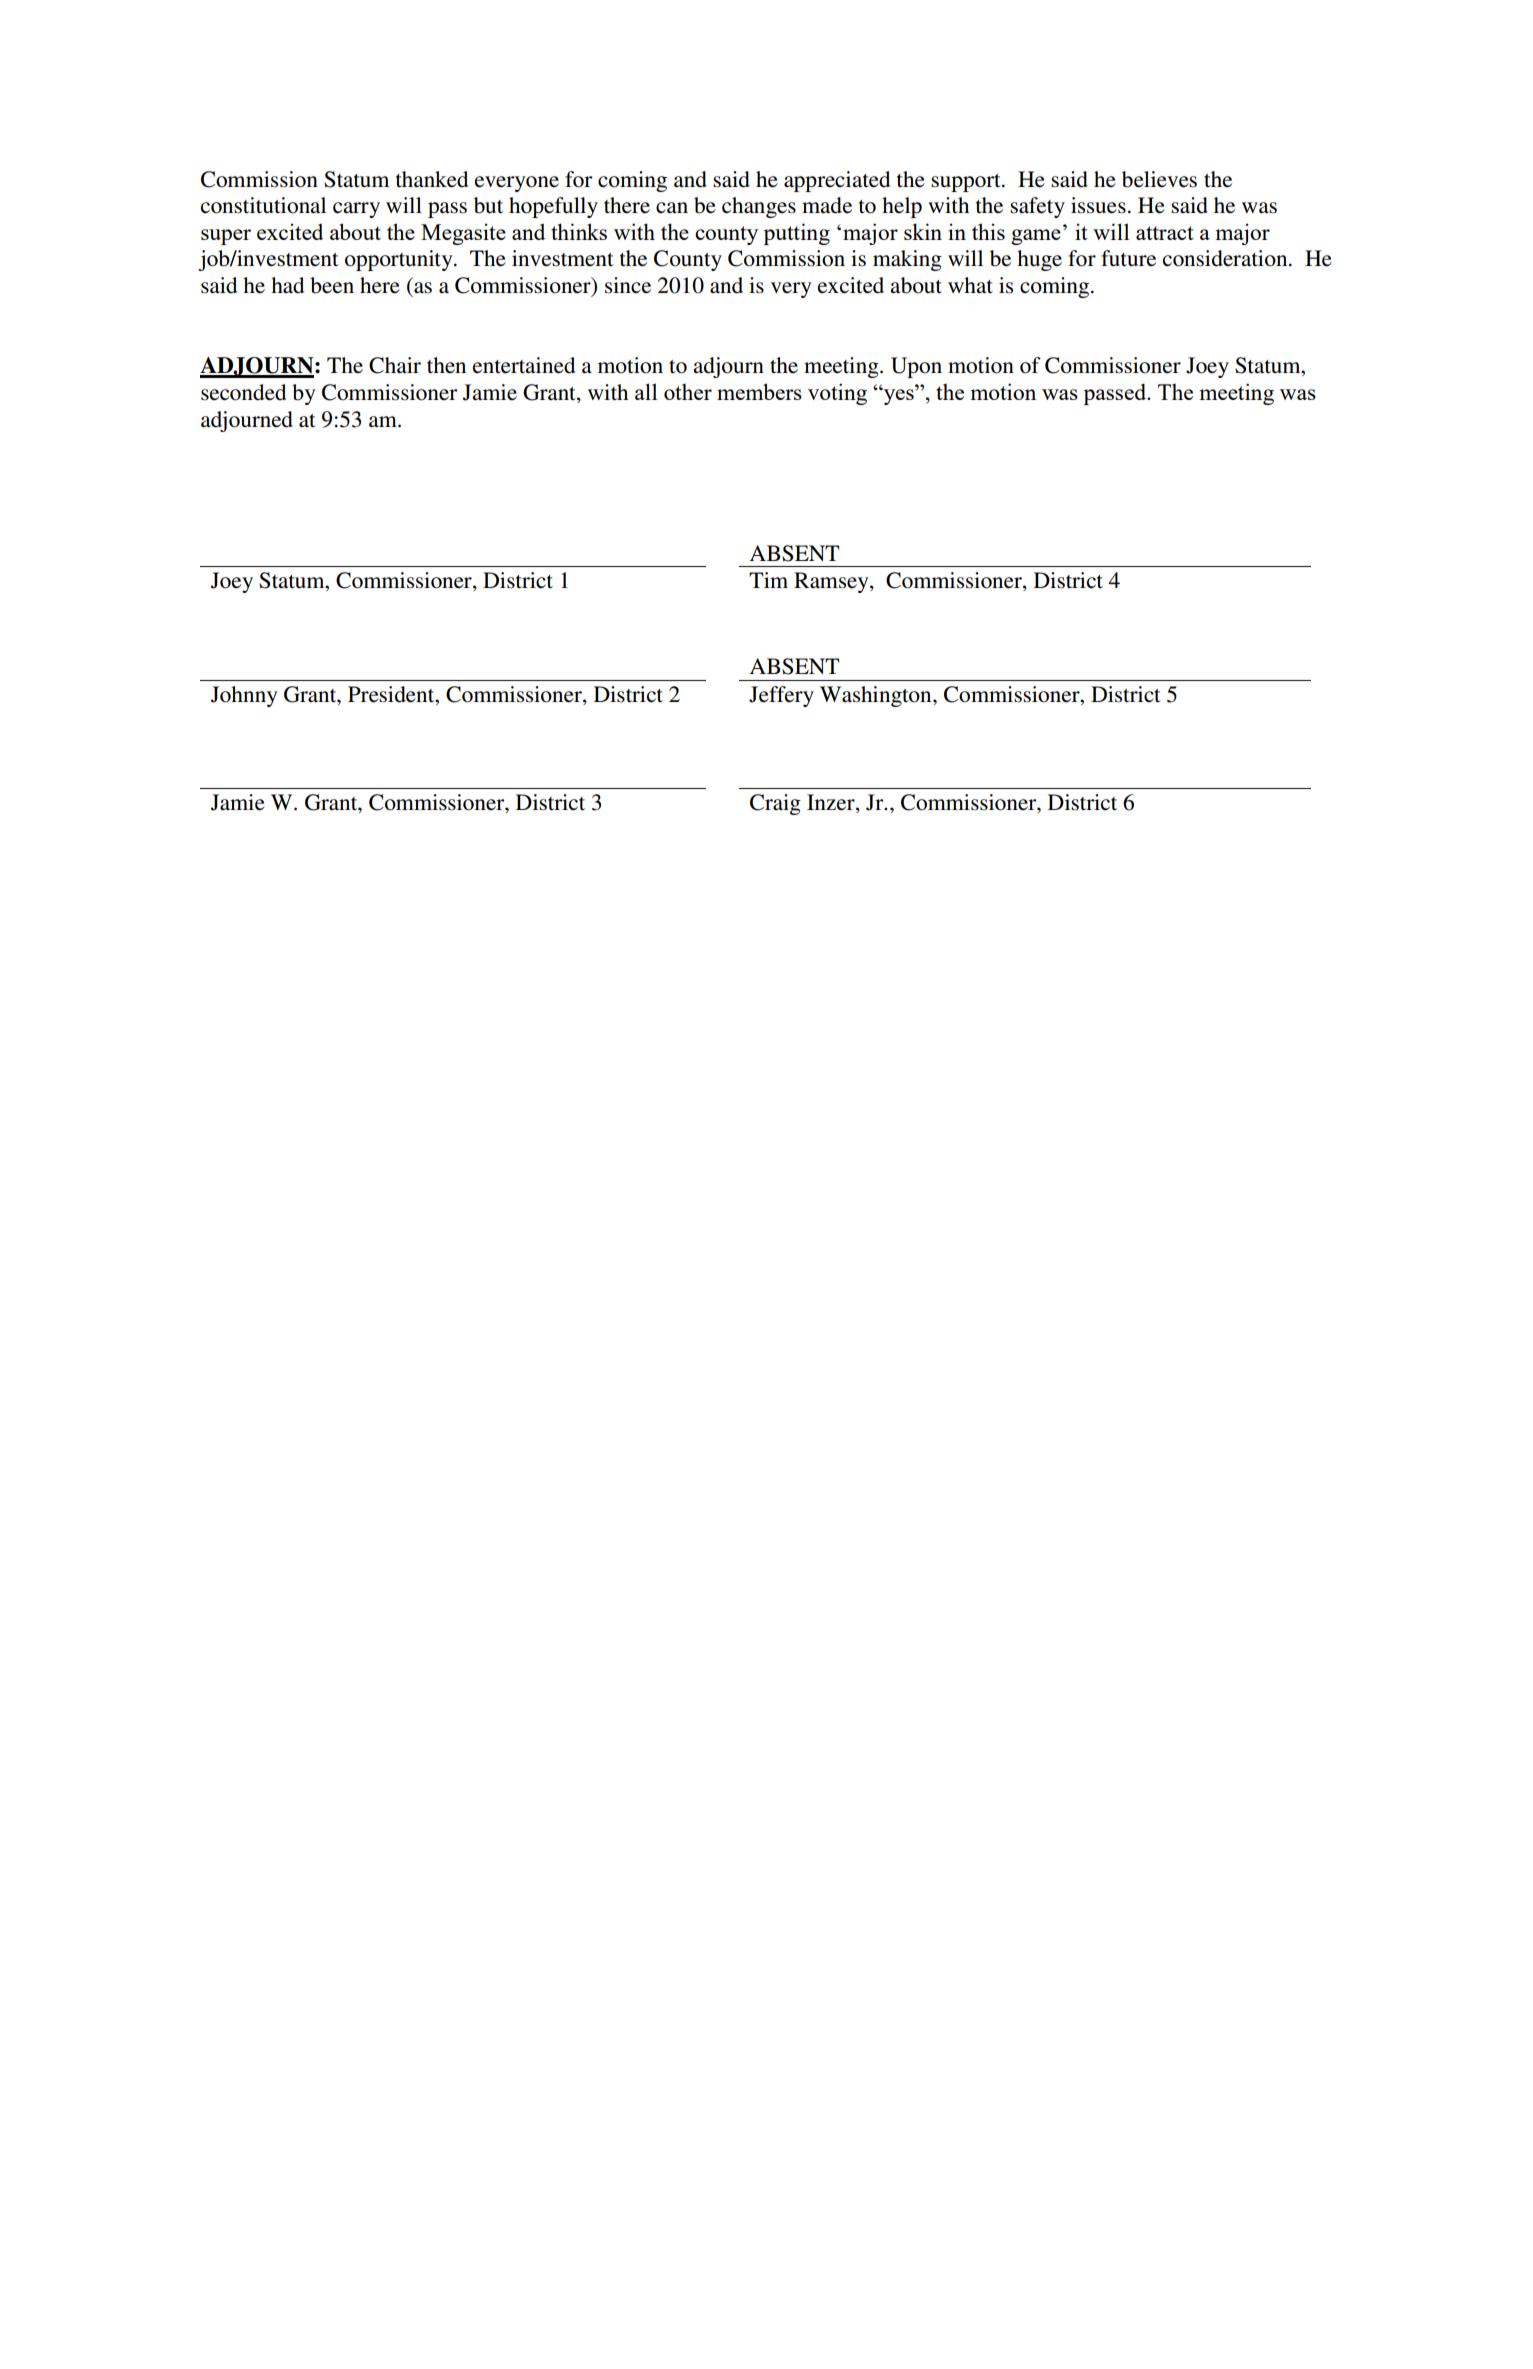  What do you see at coordinates (243, 392) in the image?
I see `seconded` at bounding box center [243, 392].
